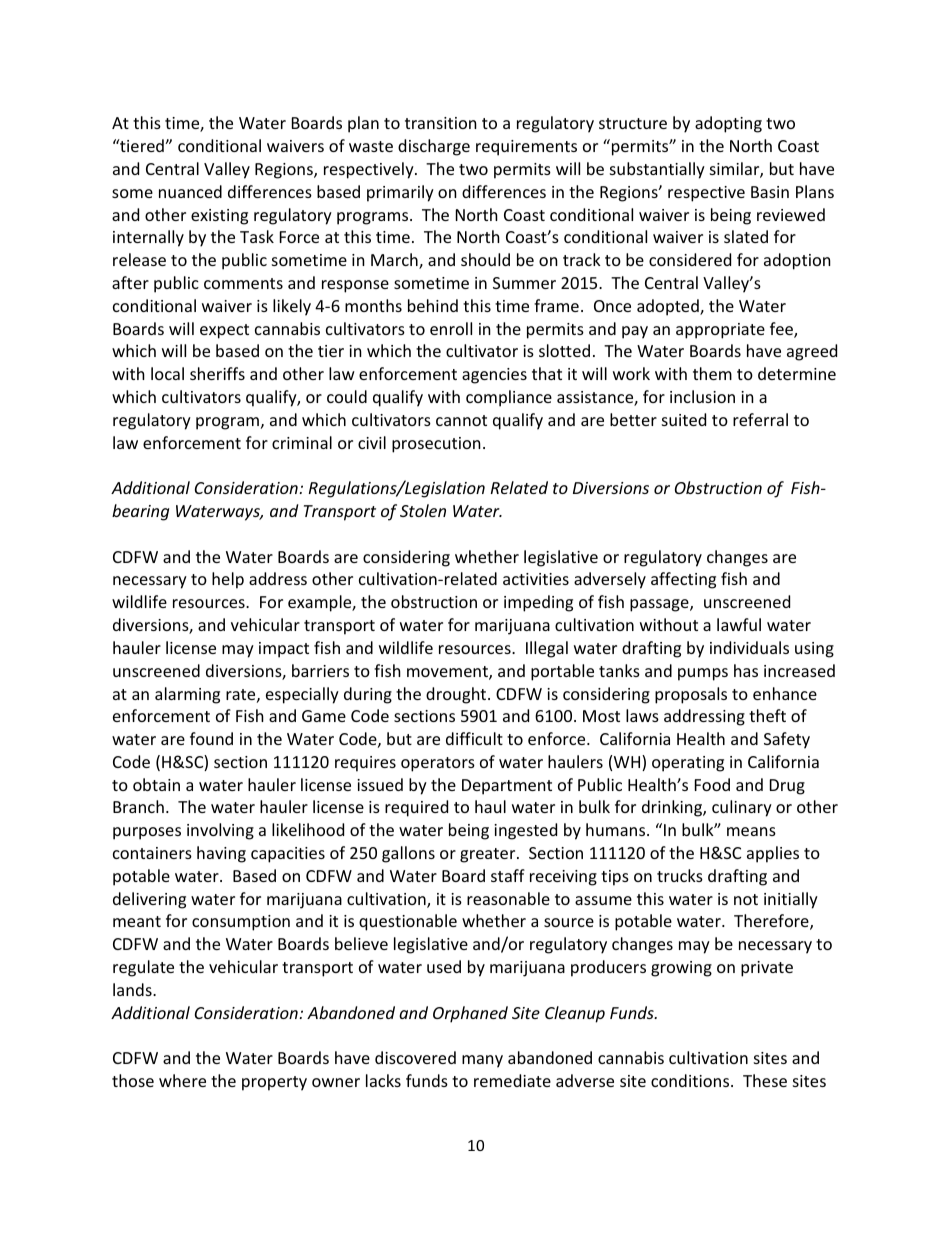  I want to click on nuanced, so click(190, 191).
